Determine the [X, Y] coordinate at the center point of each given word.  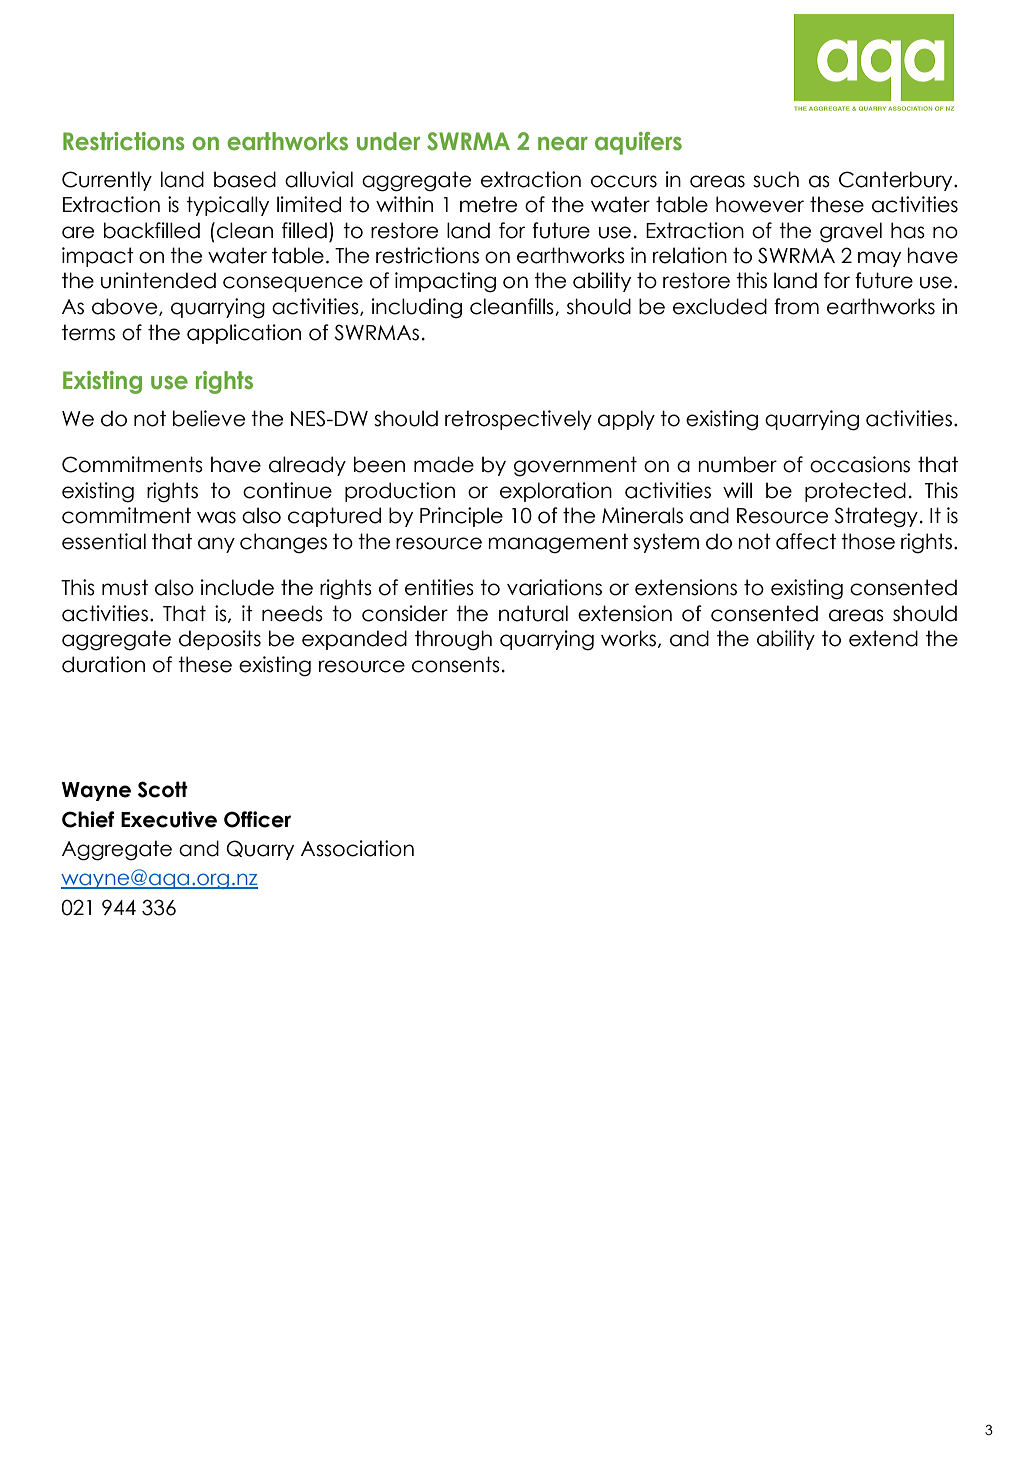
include [237, 587]
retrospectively [518, 420]
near [563, 144]
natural [533, 613]
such [776, 179]
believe [209, 418]
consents [456, 664]
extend [883, 638]
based [245, 179]
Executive [169, 819]
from [796, 306]
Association [357, 848]
